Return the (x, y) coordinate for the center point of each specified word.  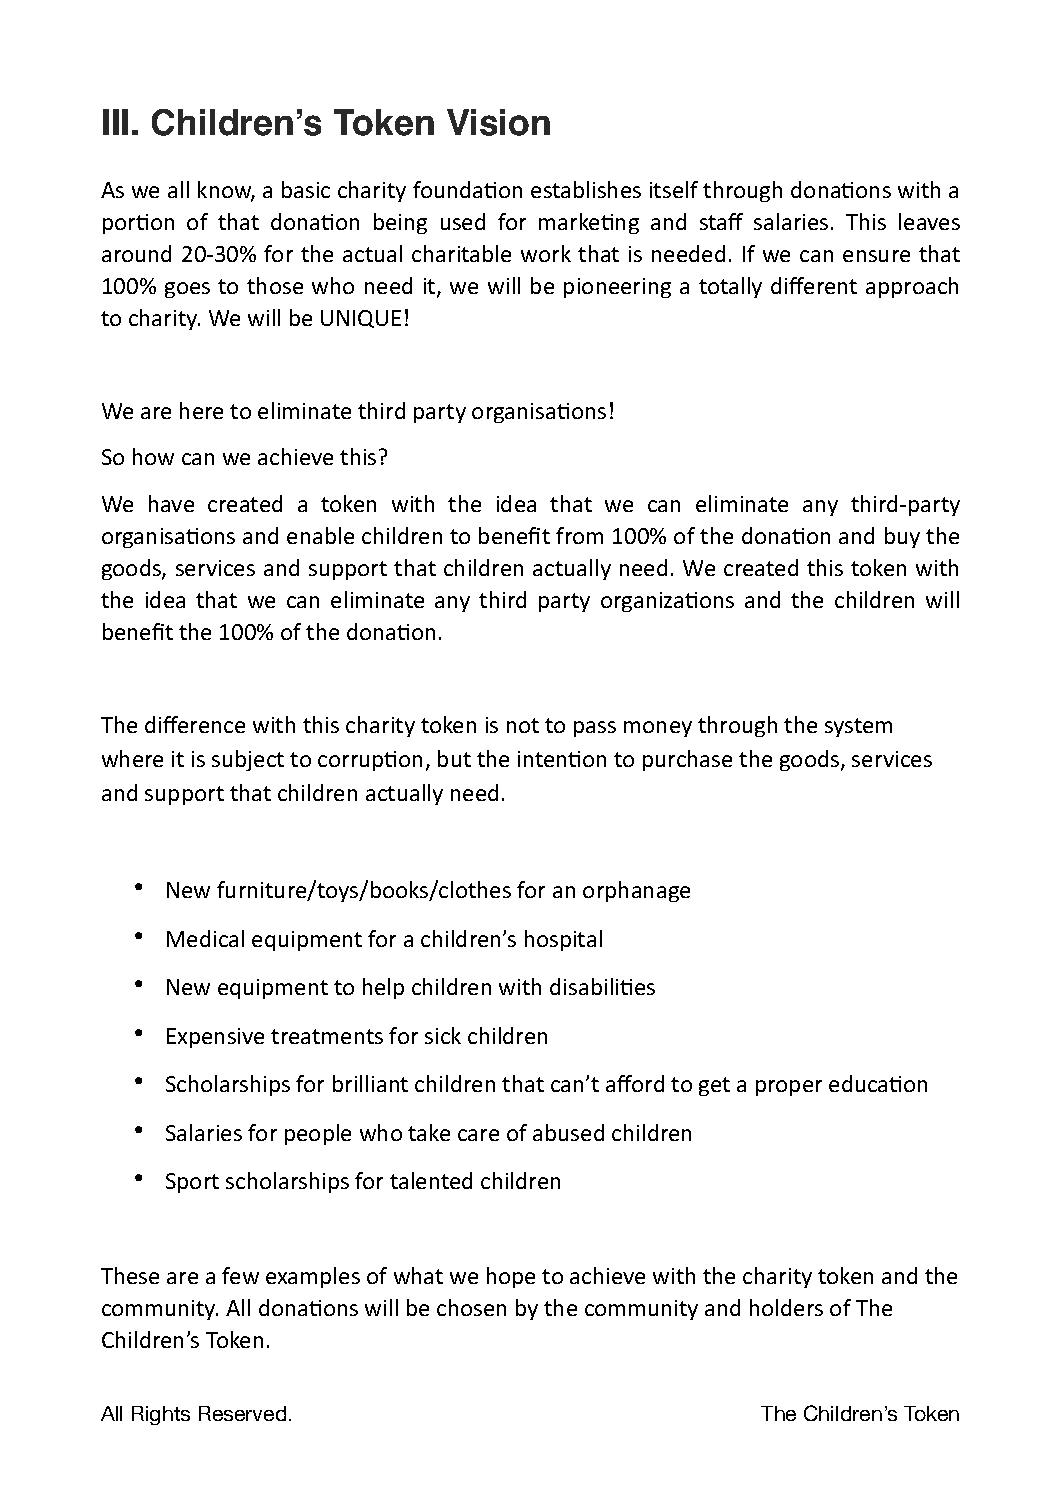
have (171, 503)
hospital (563, 940)
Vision (498, 122)
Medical (205, 938)
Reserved (242, 1413)
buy (902, 537)
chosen (471, 1307)
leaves (929, 221)
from (579, 535)
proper (789, 1088)
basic (306, 189)
